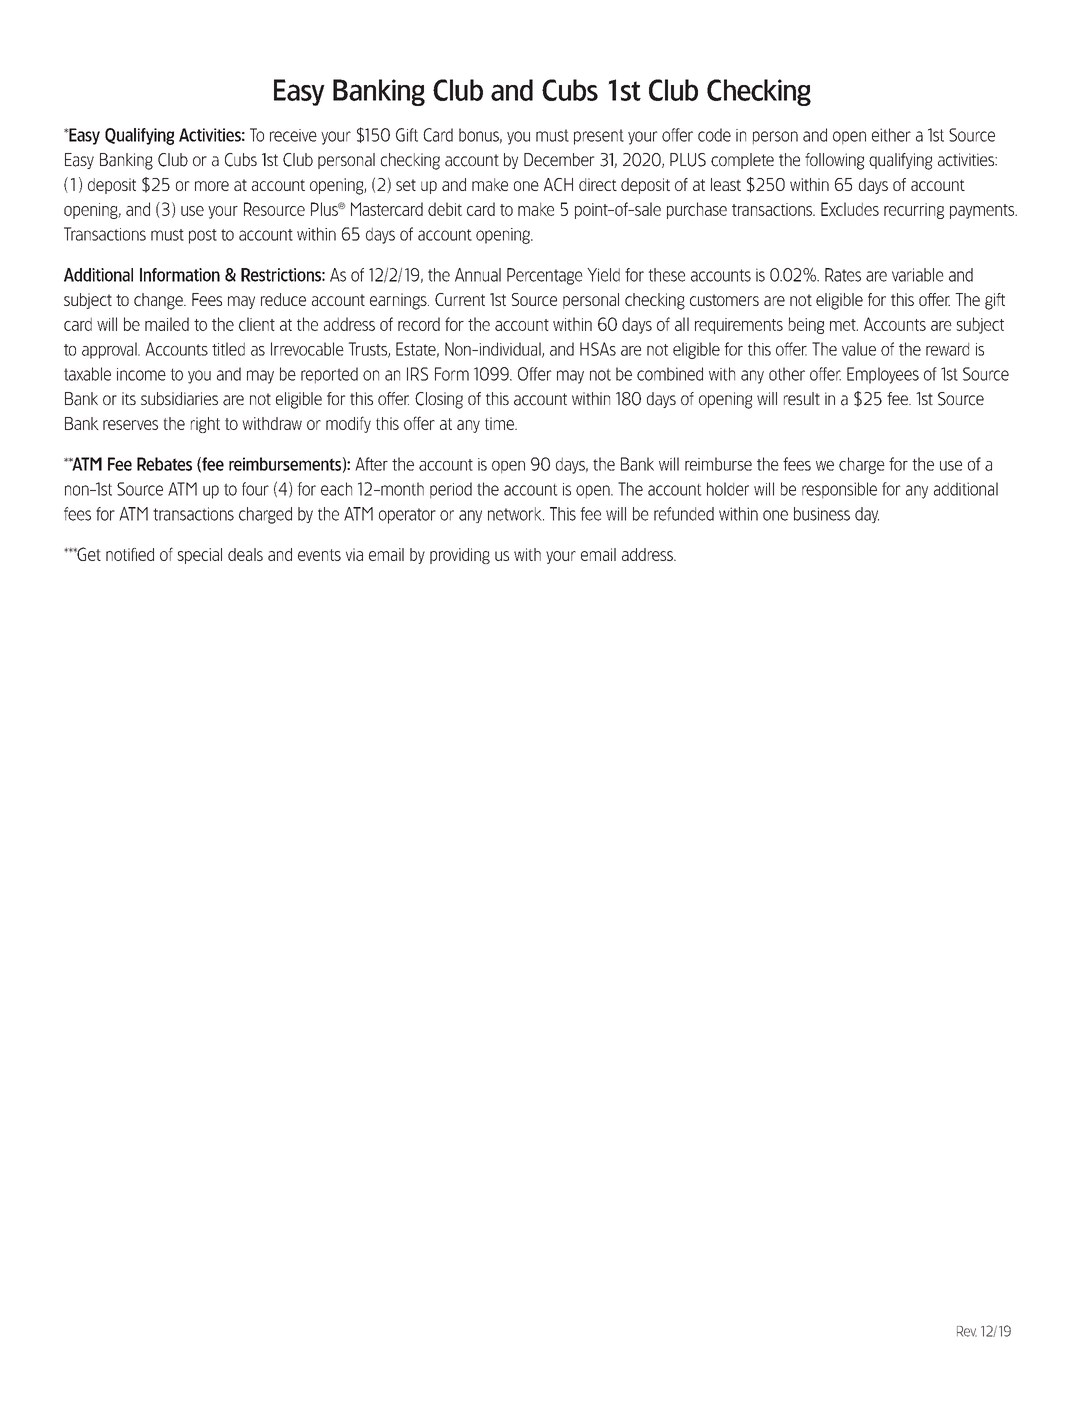 This page has height=1402, width=1083. I want to click on Rates, so click(843, 275).
